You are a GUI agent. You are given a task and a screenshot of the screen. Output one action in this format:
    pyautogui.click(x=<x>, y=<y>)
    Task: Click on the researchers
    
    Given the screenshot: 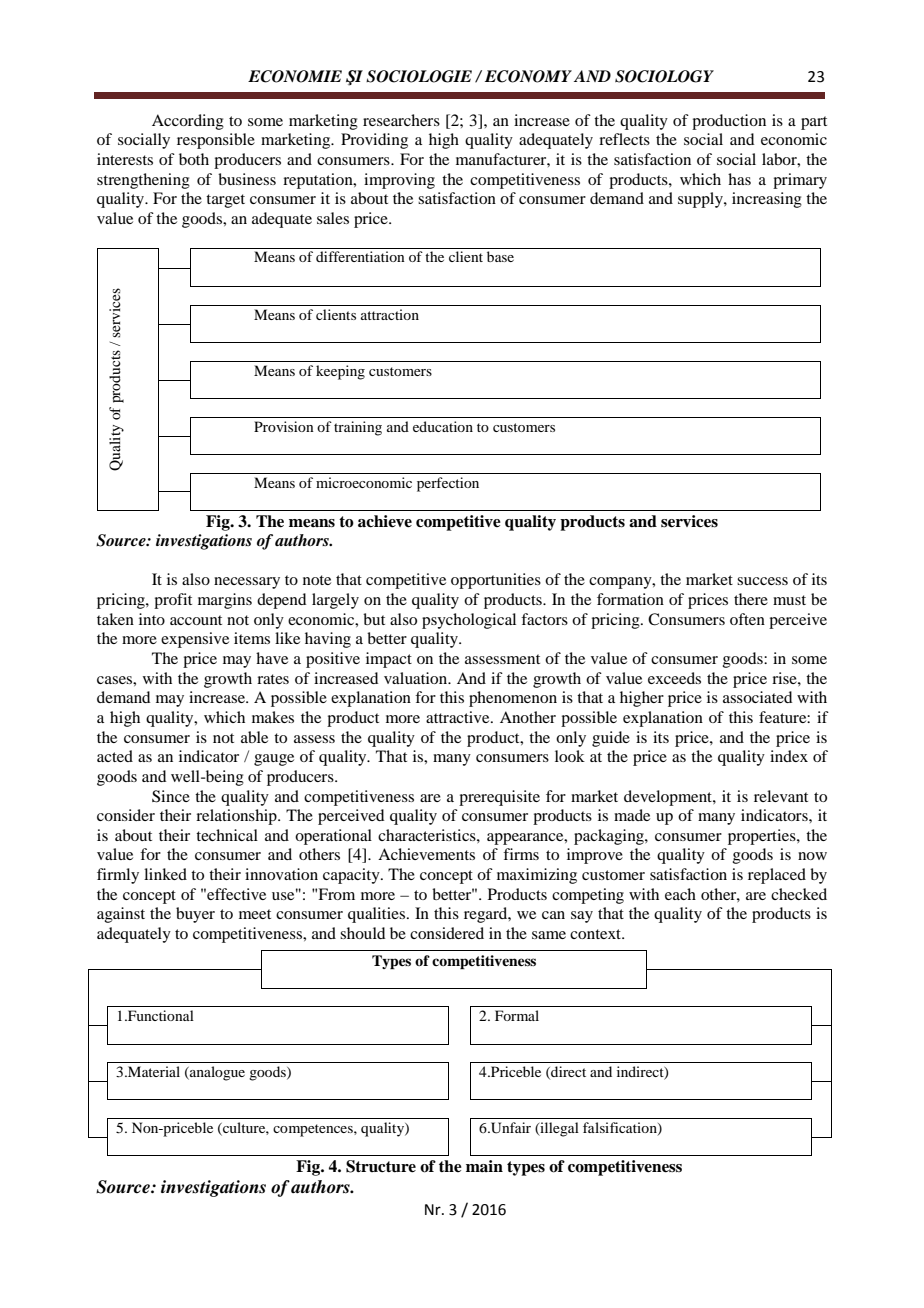 What is the action you would take?
    pyautogui.click(x=401, y=120)
